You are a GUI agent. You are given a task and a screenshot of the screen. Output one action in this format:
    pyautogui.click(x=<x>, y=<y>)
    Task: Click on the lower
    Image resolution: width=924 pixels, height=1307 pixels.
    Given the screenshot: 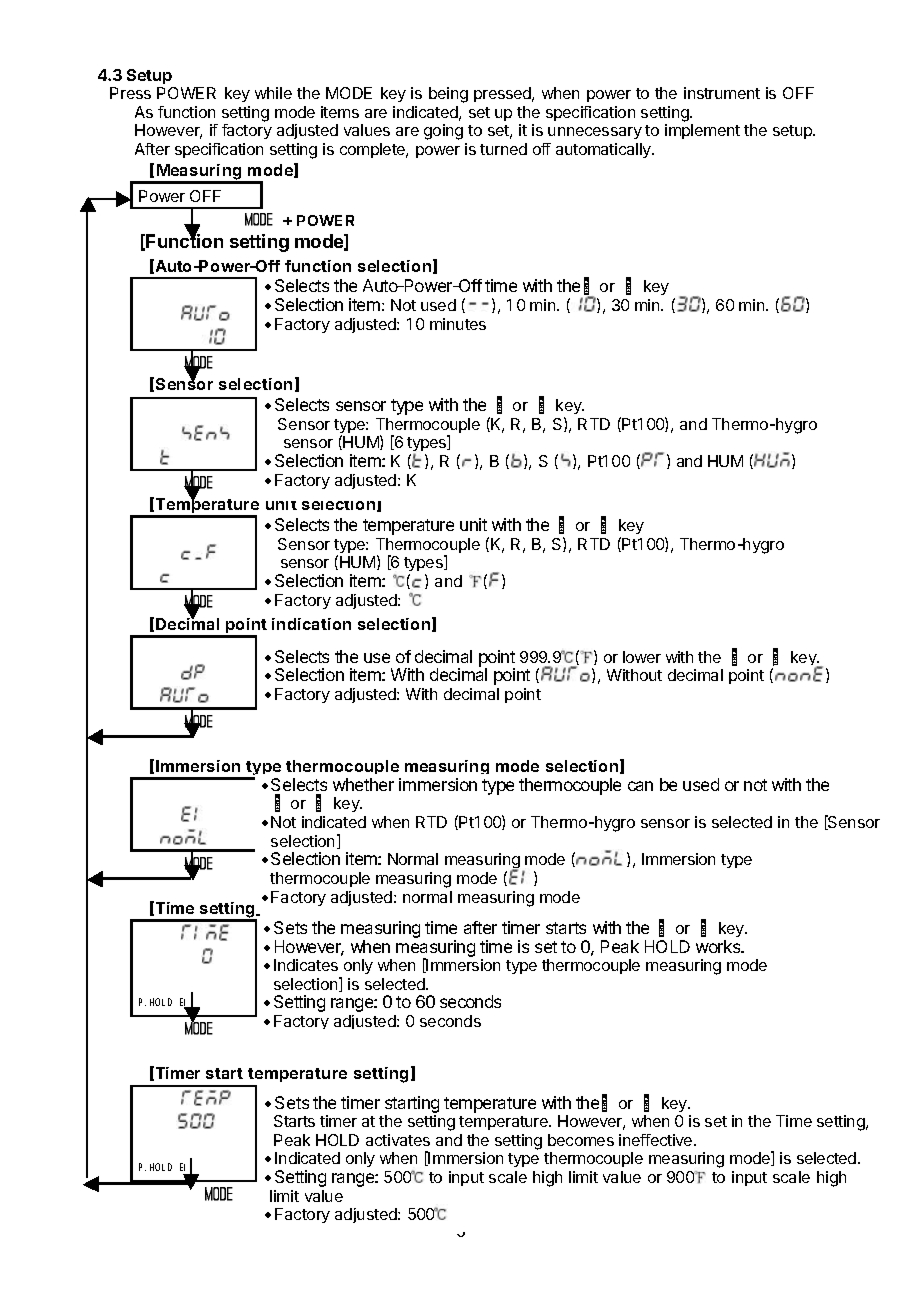 What is the action you would take?
    pyautogui.click(x=642, y=657)
